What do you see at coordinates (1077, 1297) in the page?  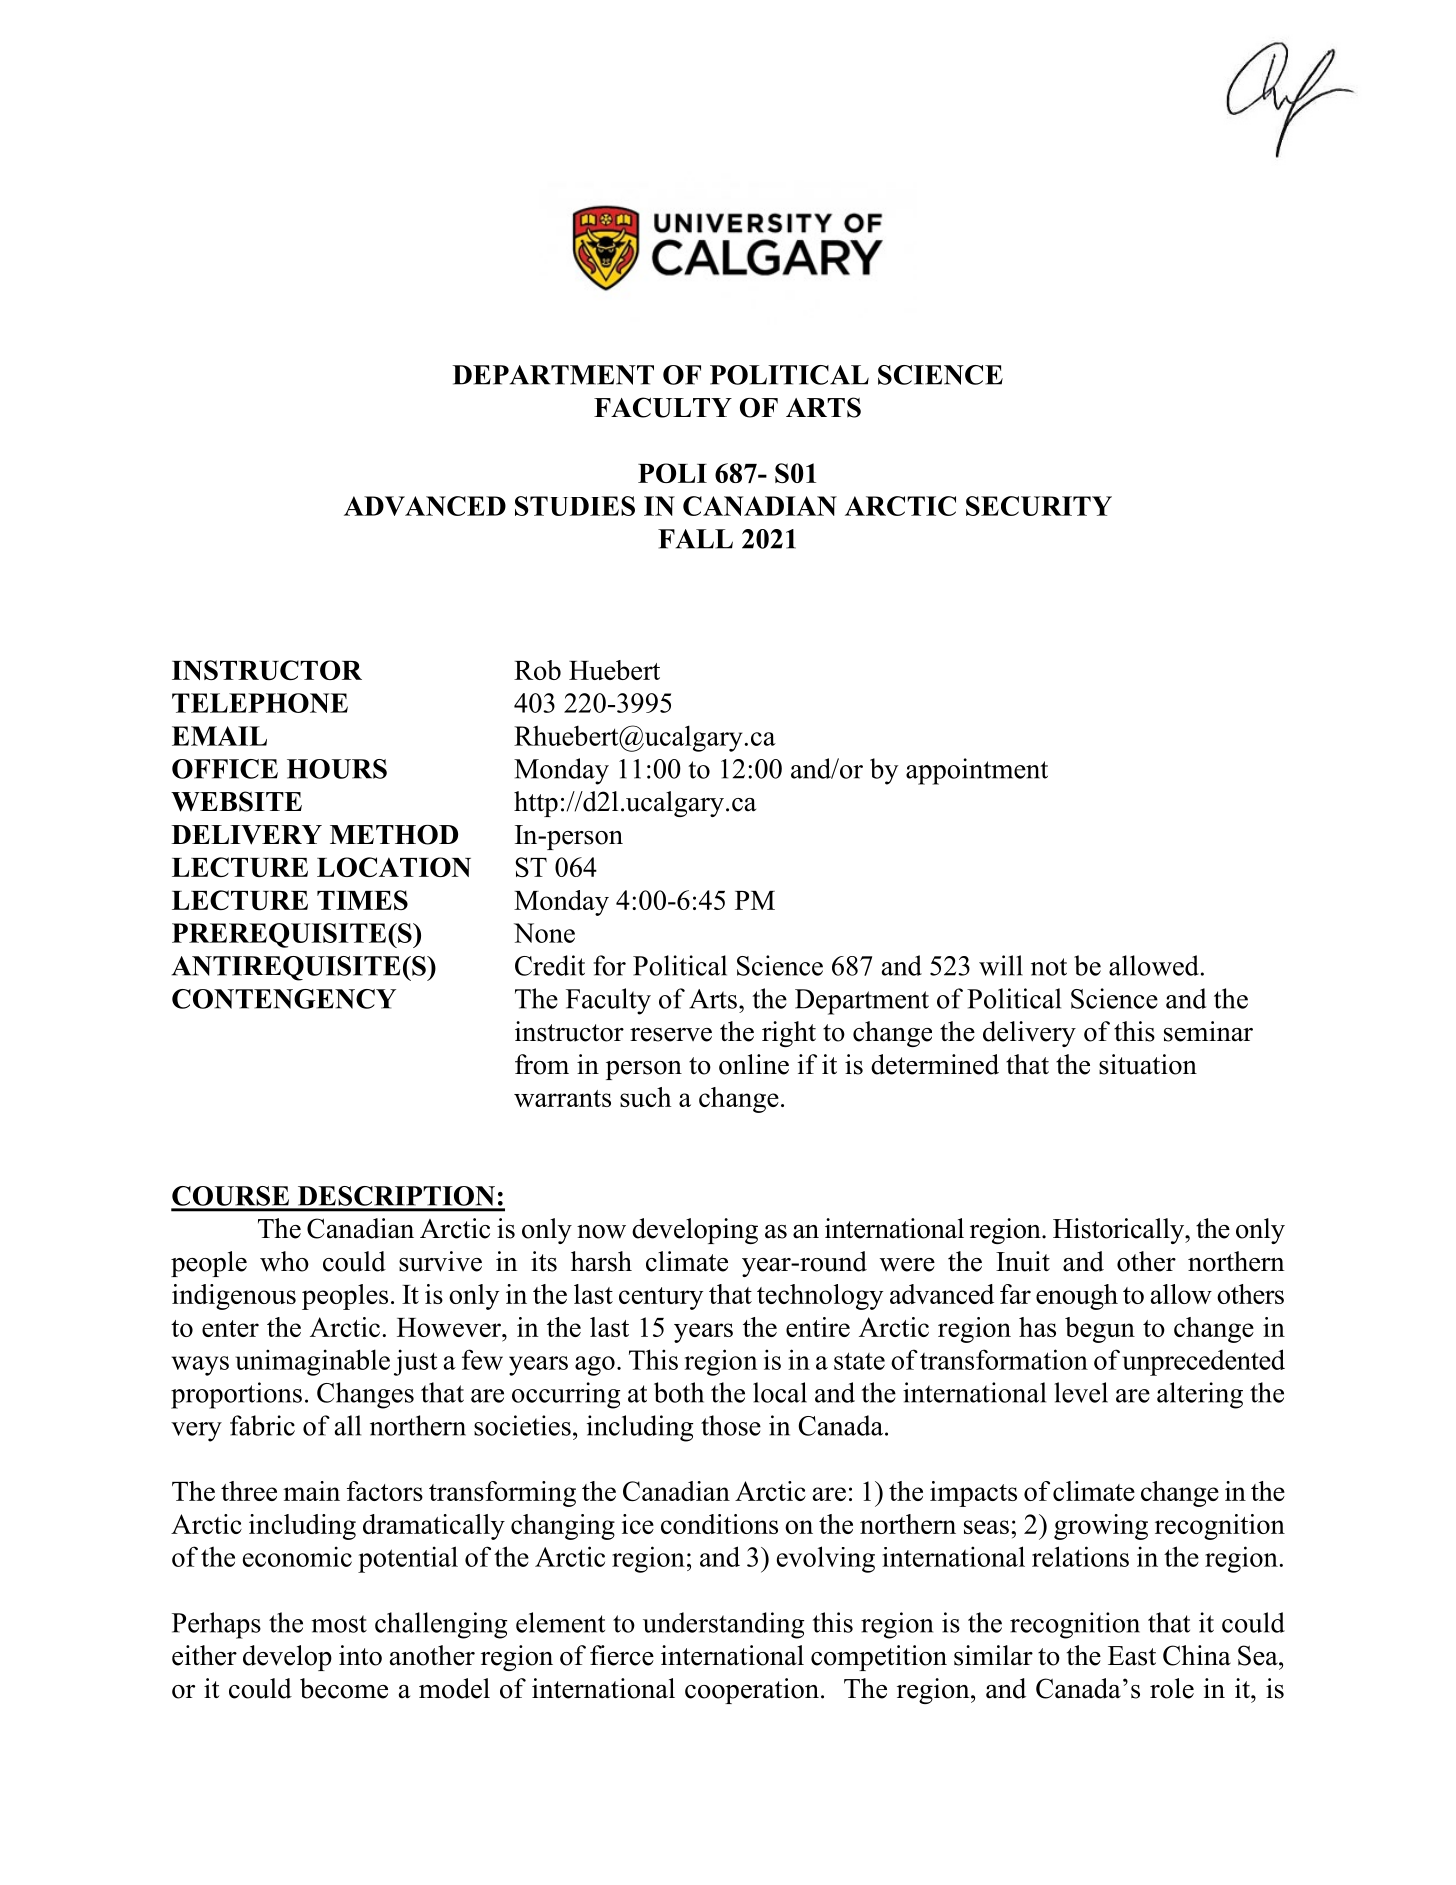 I see `enough` at bounding box center [1077, 1297].
